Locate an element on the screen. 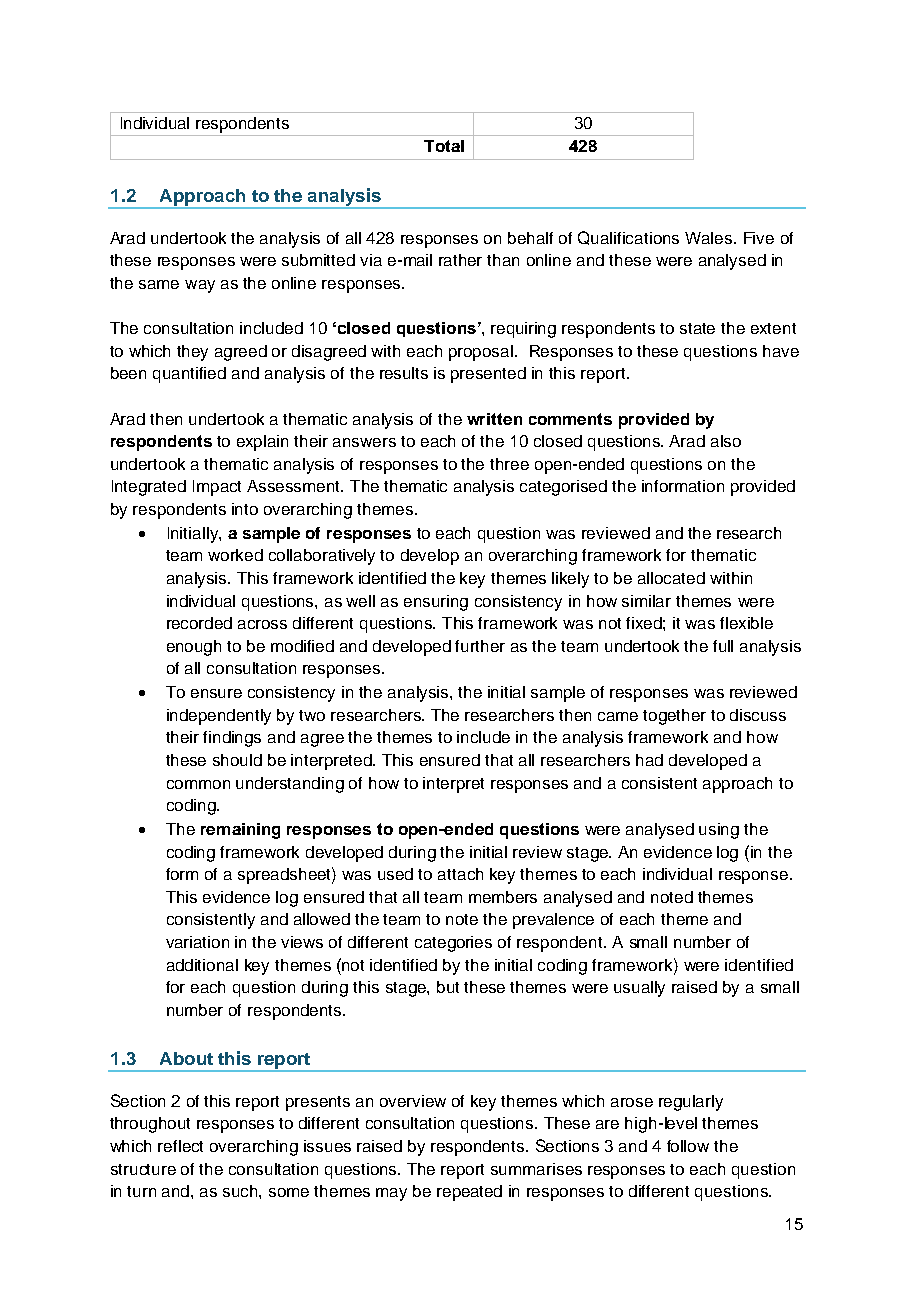 This screenshot has width=924, height=1308. enough is located at coordinates (194, 648).
